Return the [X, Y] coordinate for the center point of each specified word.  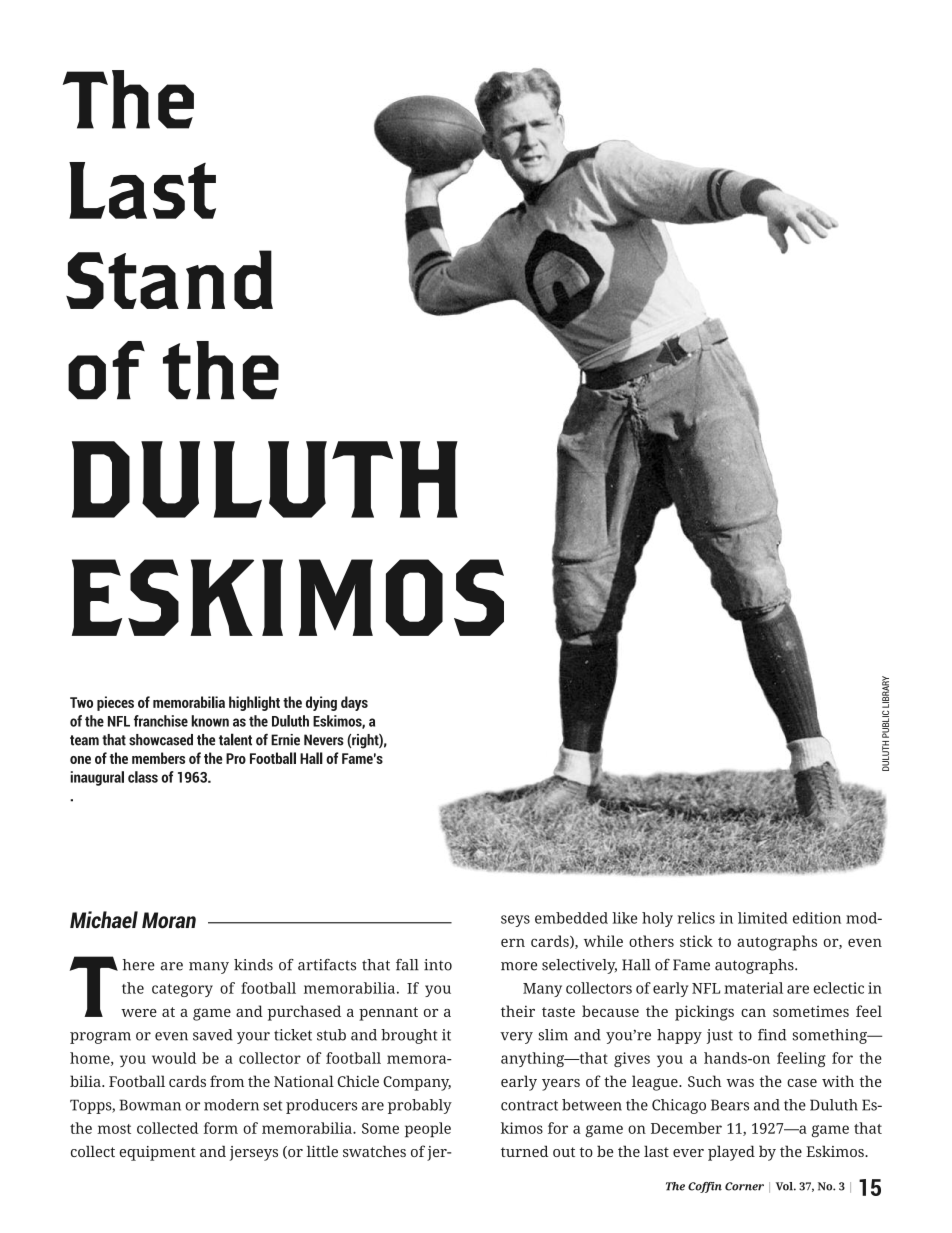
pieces [115, 703]
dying [321, 703]
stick [696, 941]
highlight [254, 703]
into [438, 965]
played [731, 1153]
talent [235, 739]
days [354, 703]
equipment [158, 1153]
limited [763, 918]
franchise [161, 721]
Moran [169, 920]
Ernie [285, 740]
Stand [169, 279]
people [428, 1130]
